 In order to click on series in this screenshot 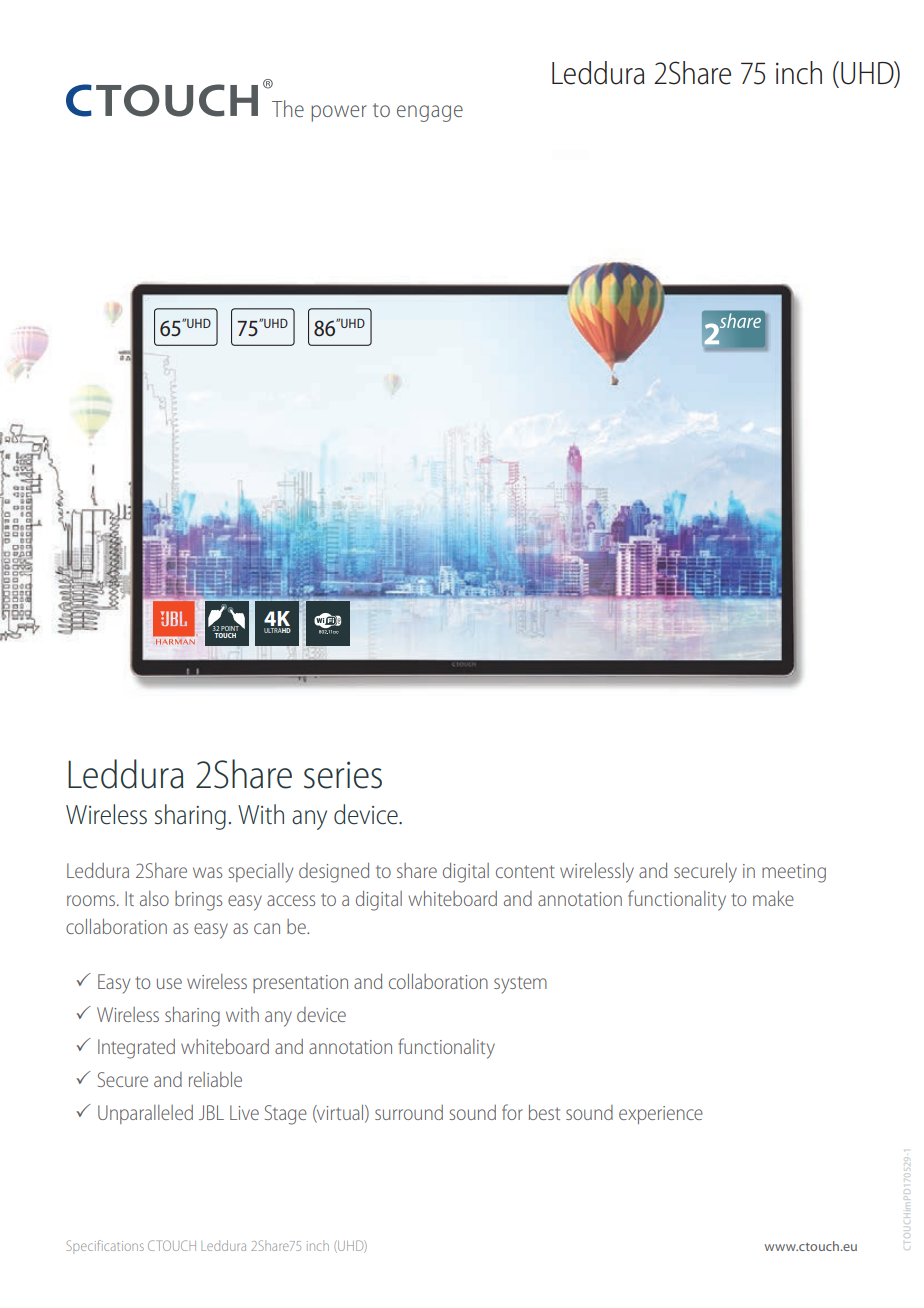, I will do `click(343, 775)`.
